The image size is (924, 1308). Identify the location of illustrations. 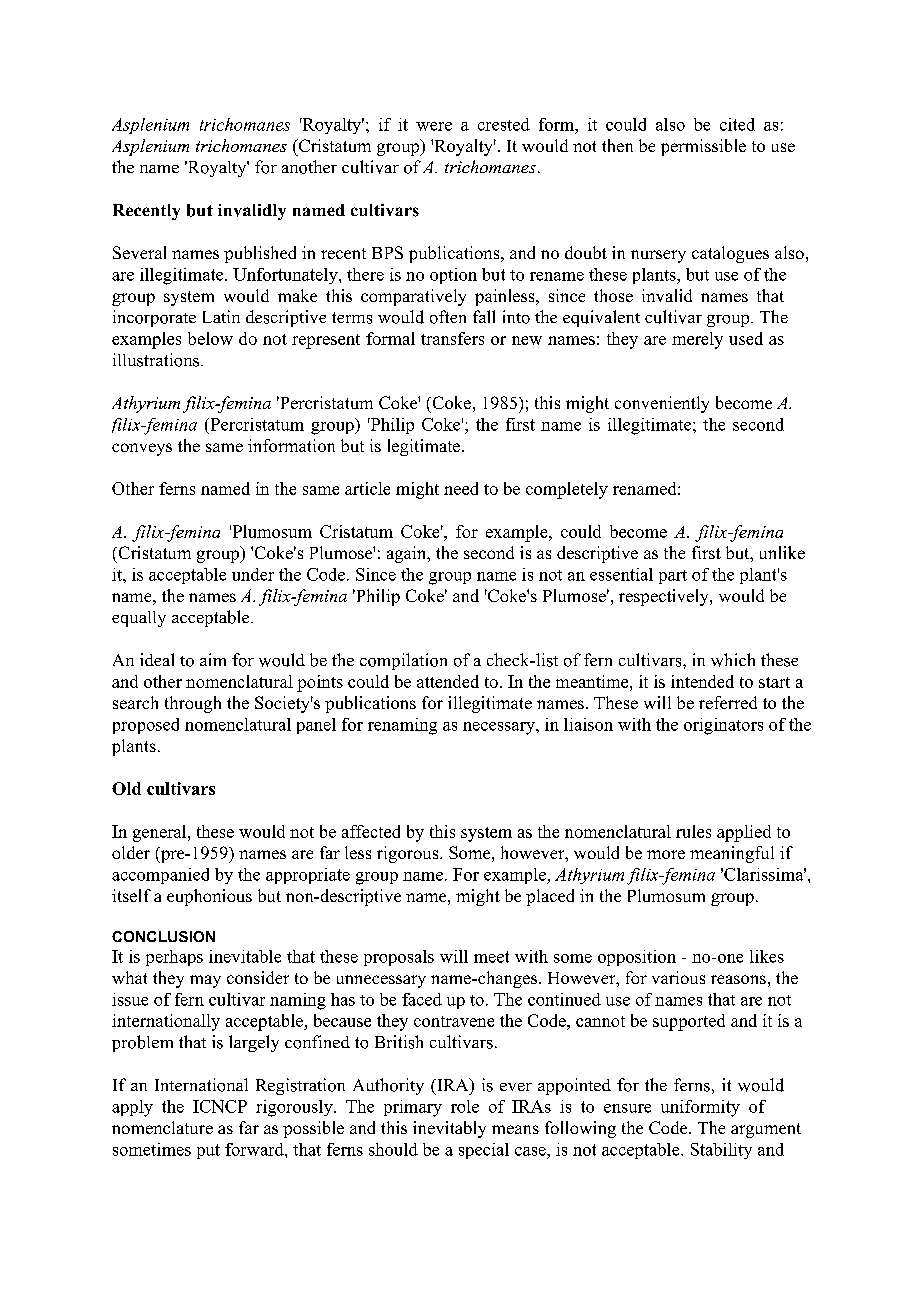
(157, 360).
